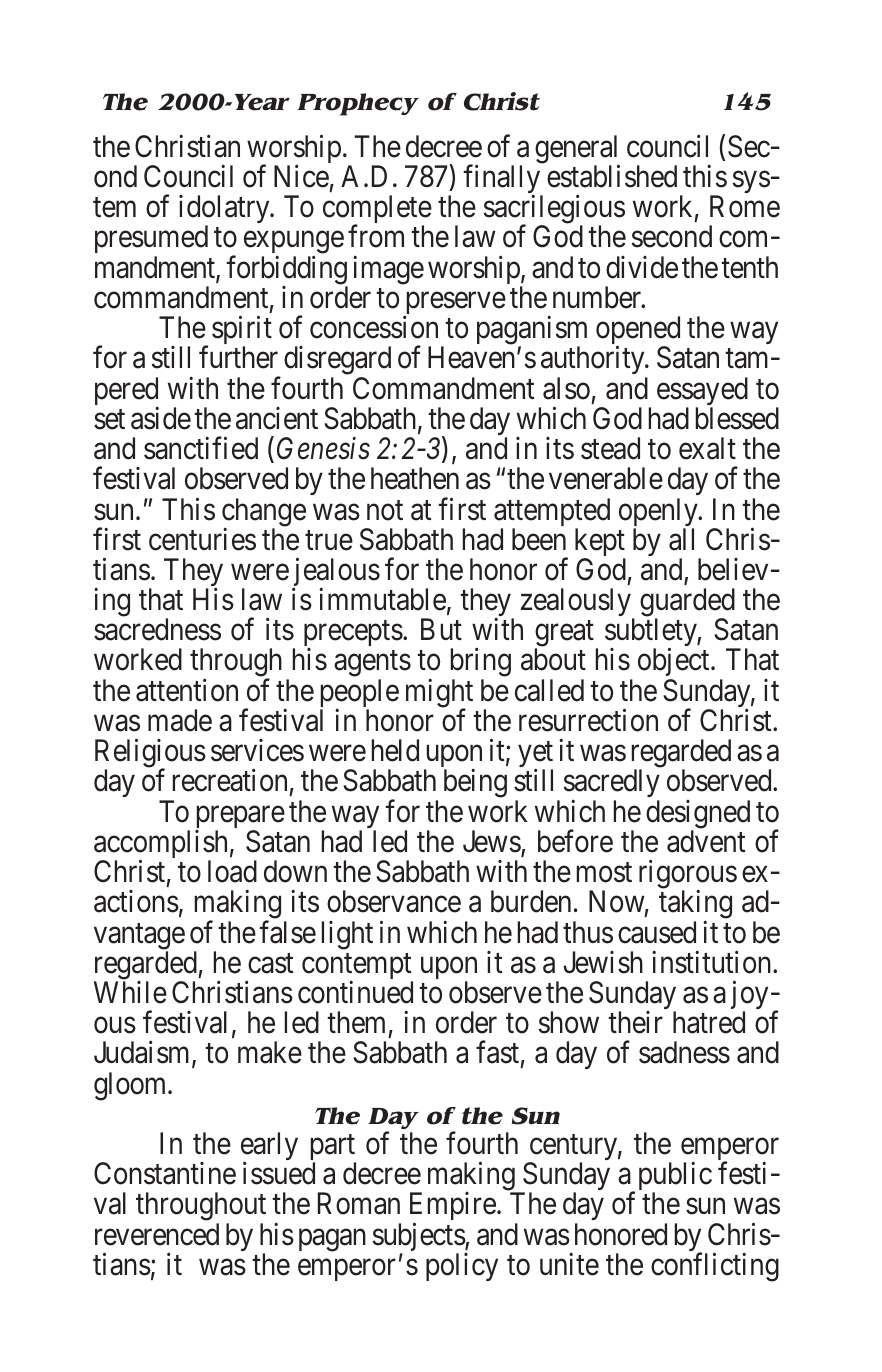 This page has width=882, height=1372. I want to click on sanctified, so click(201, 448).
